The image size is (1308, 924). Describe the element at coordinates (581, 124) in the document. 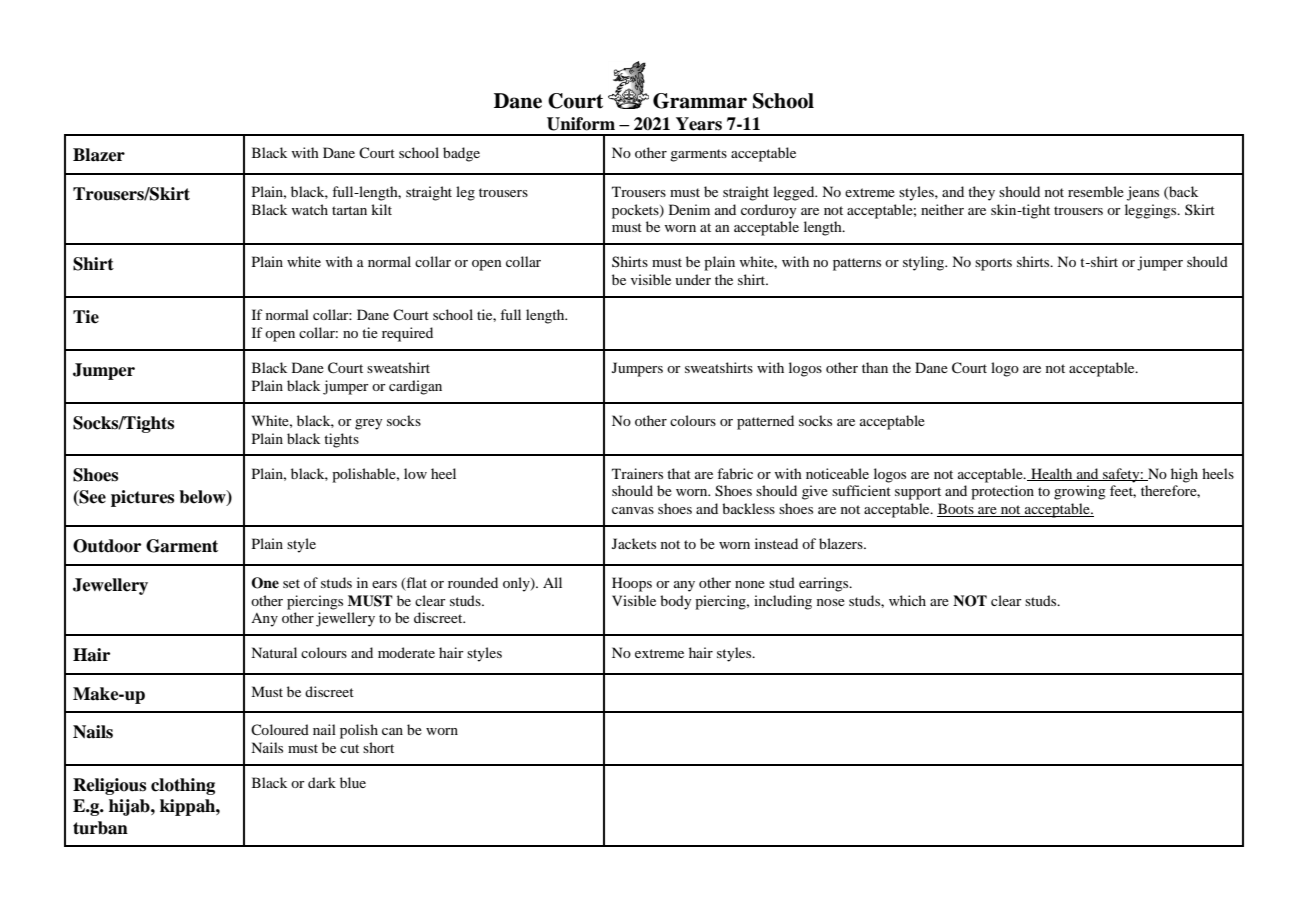

I see `Uniform` at that location.
